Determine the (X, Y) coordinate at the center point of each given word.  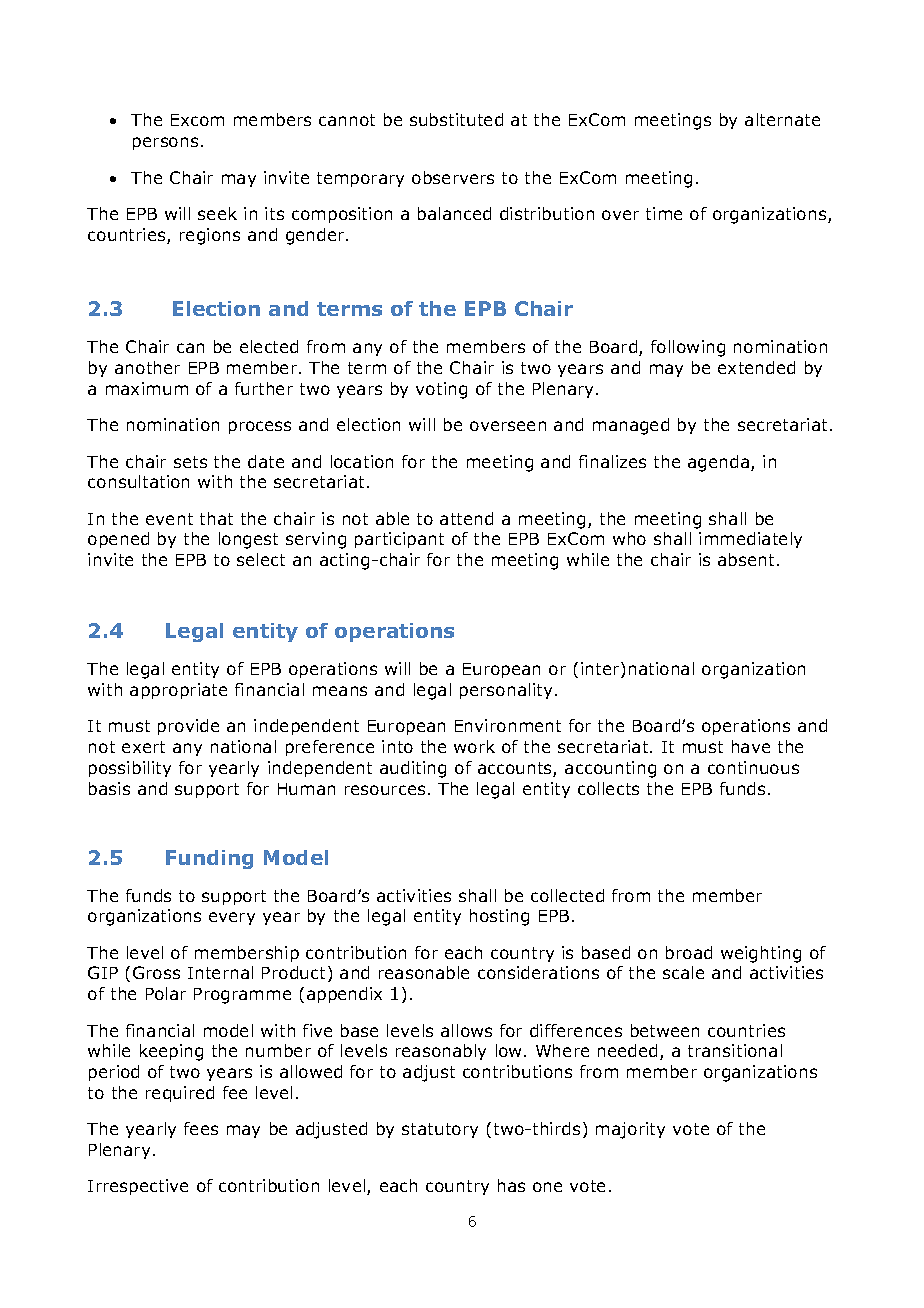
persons (165, 143)
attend (466, 518)
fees (201, 1128)
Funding (209, 859)
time (664, 213)
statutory (440, 1130)
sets (190, 462)
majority (630, 1130)
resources (385, 790)
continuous (753, 767)
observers (453, 177)
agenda (720, 463)
